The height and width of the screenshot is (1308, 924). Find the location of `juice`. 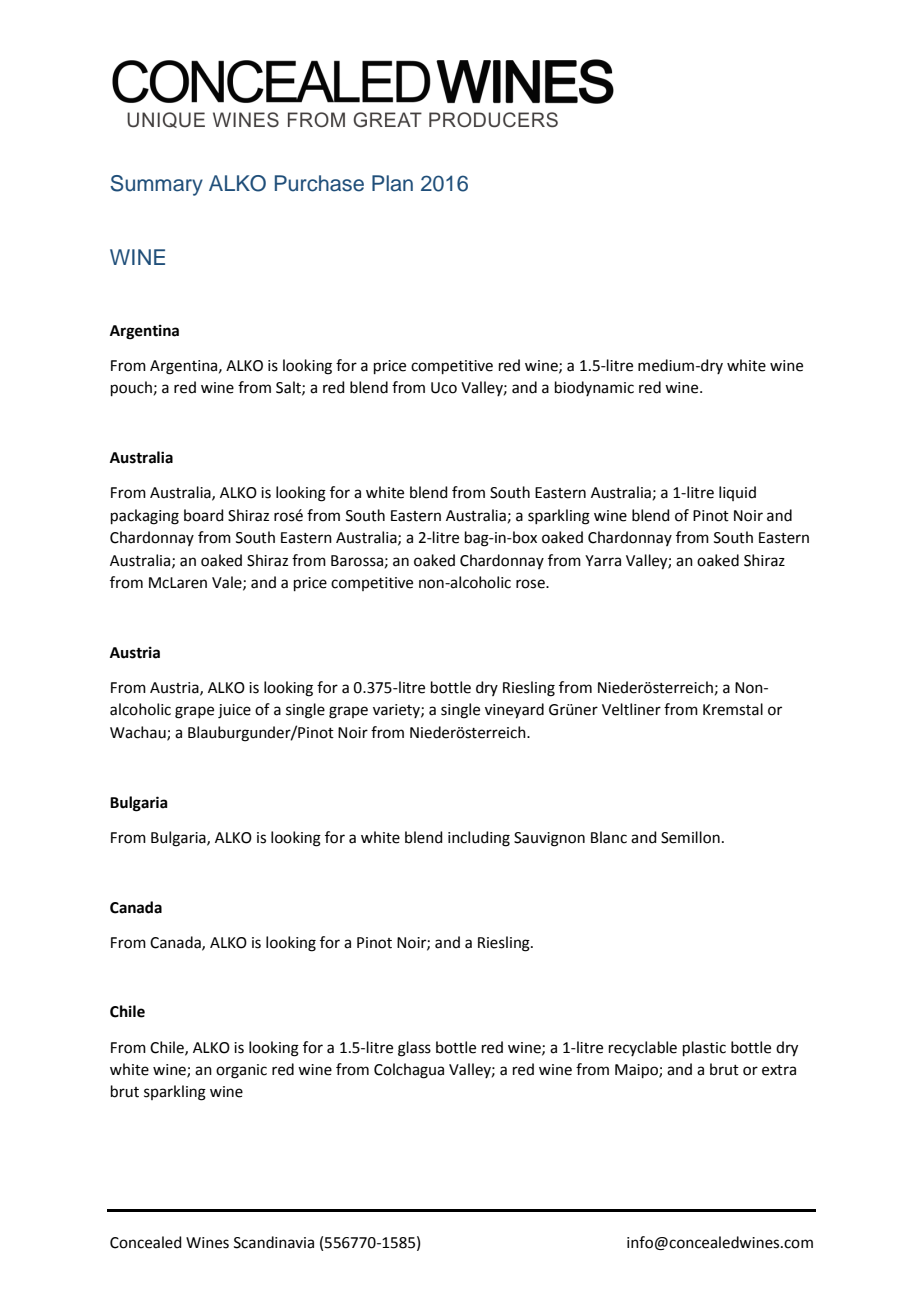

juice is located at coordinates (234, 711).
